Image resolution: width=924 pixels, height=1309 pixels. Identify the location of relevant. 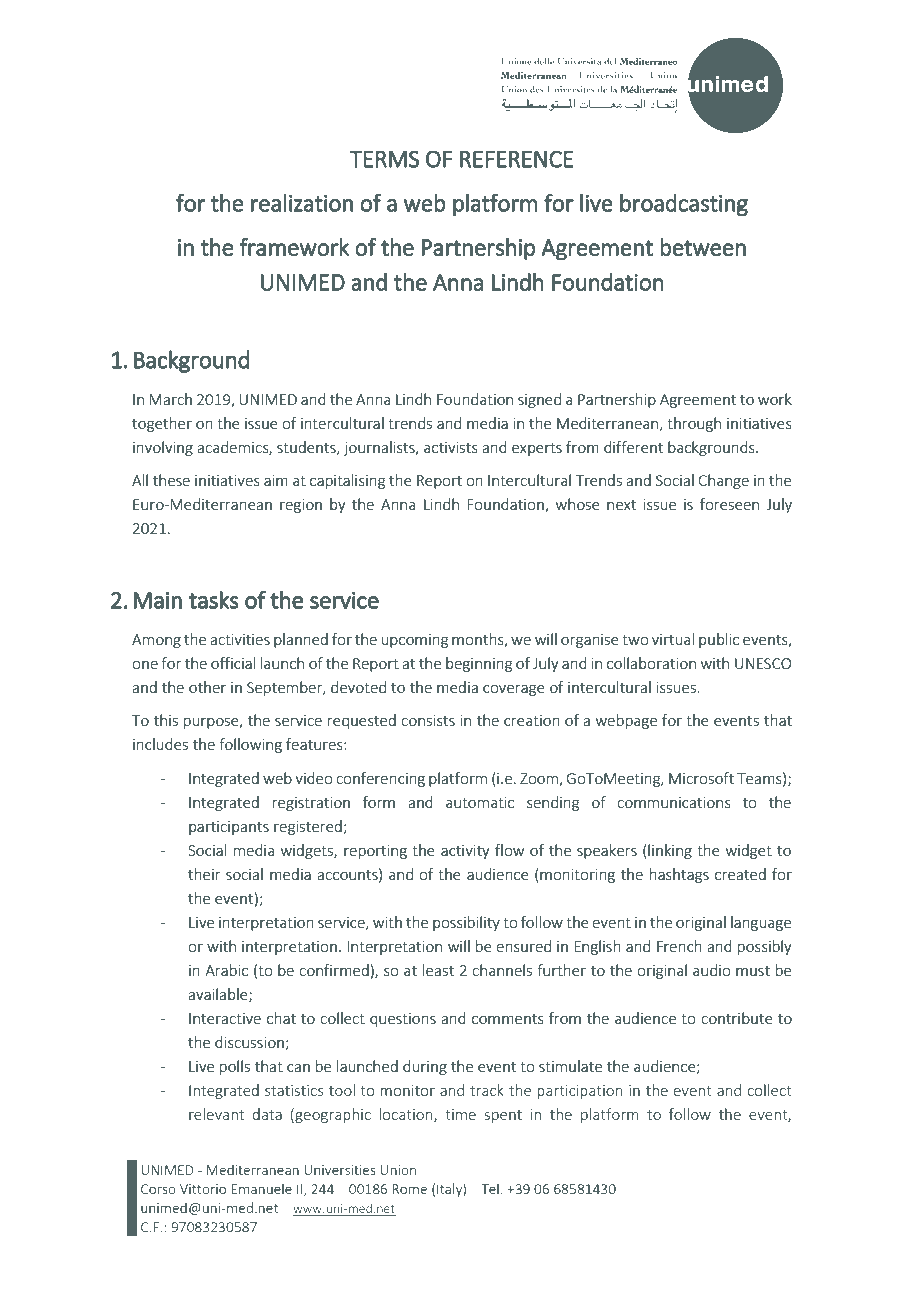
(216, 1114).
